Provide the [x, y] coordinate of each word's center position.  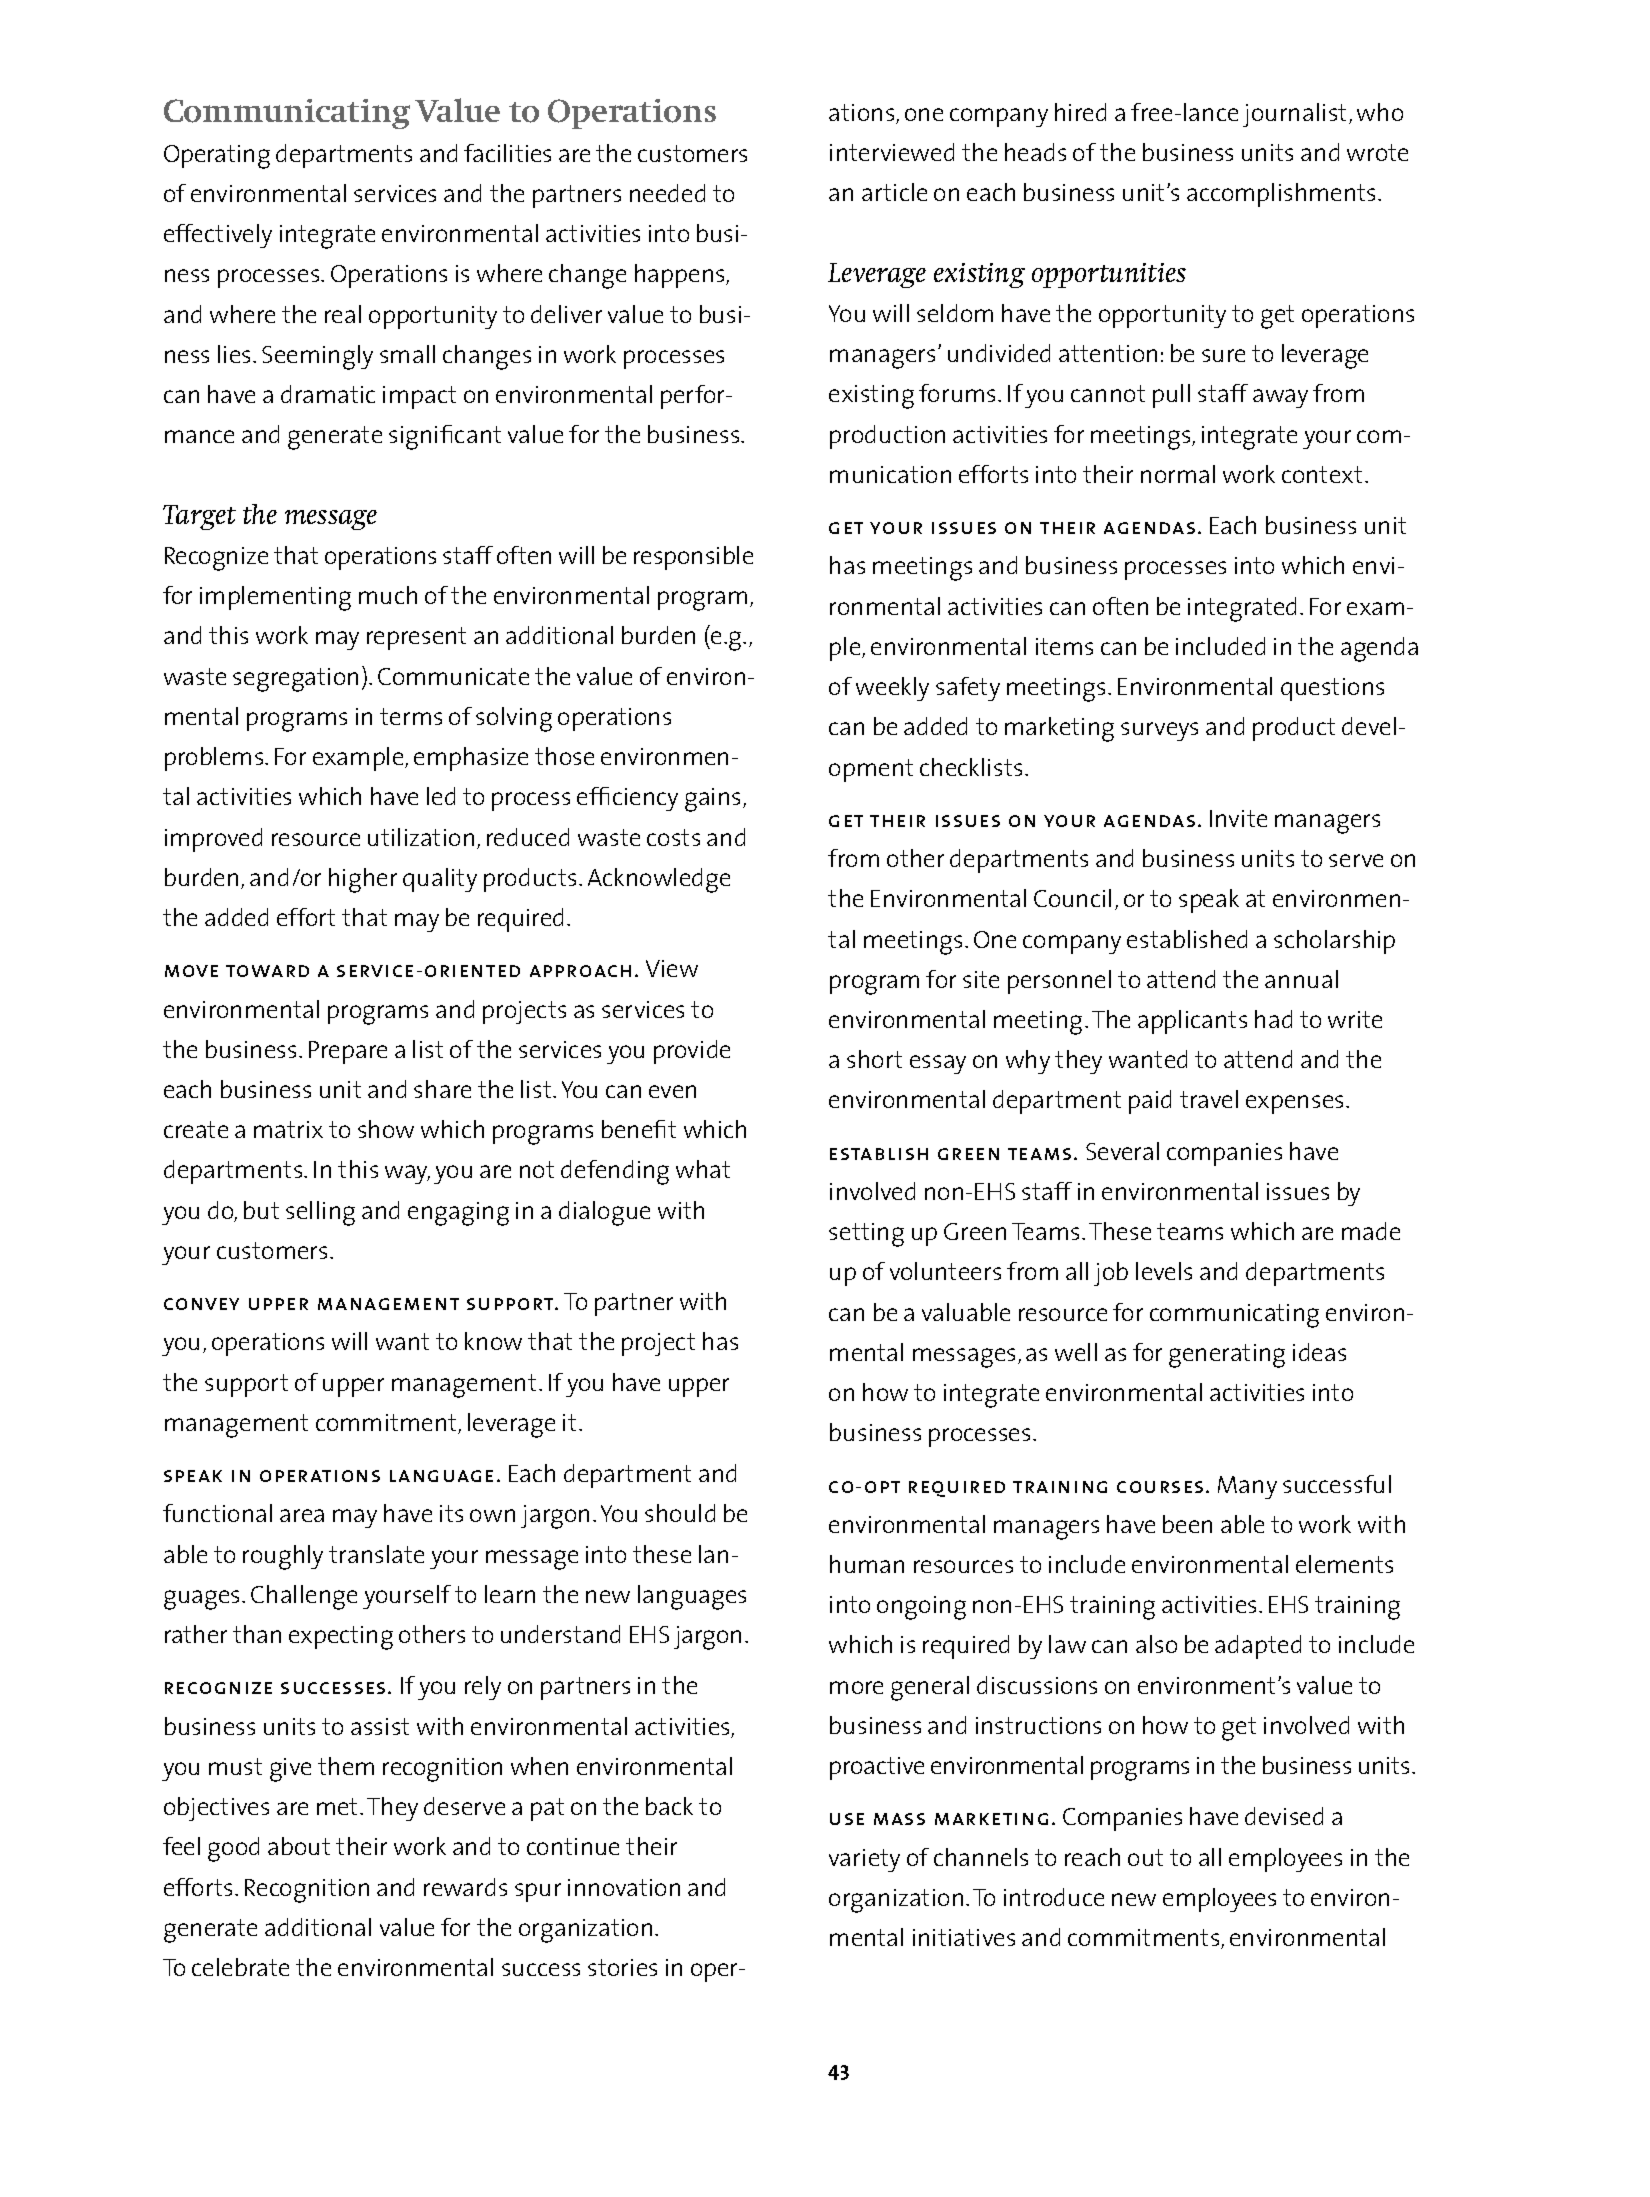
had [1273, 1019]
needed [667, 193]
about [299, 1846]
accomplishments [1281, 195]
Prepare [348, 1052]
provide [692, 1052]
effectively [218, 236]
